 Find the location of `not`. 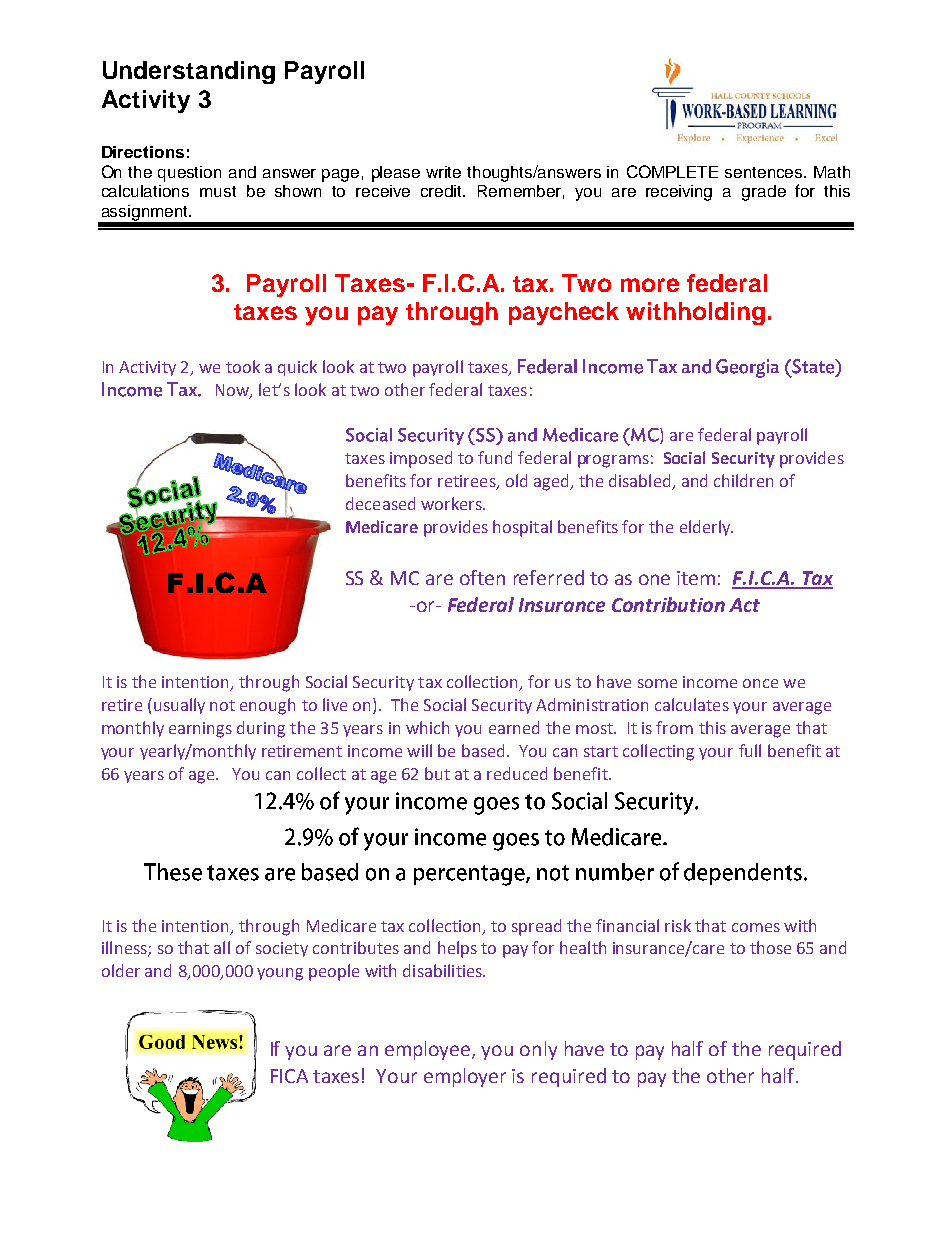

not is located at coordinates (222, 705).
